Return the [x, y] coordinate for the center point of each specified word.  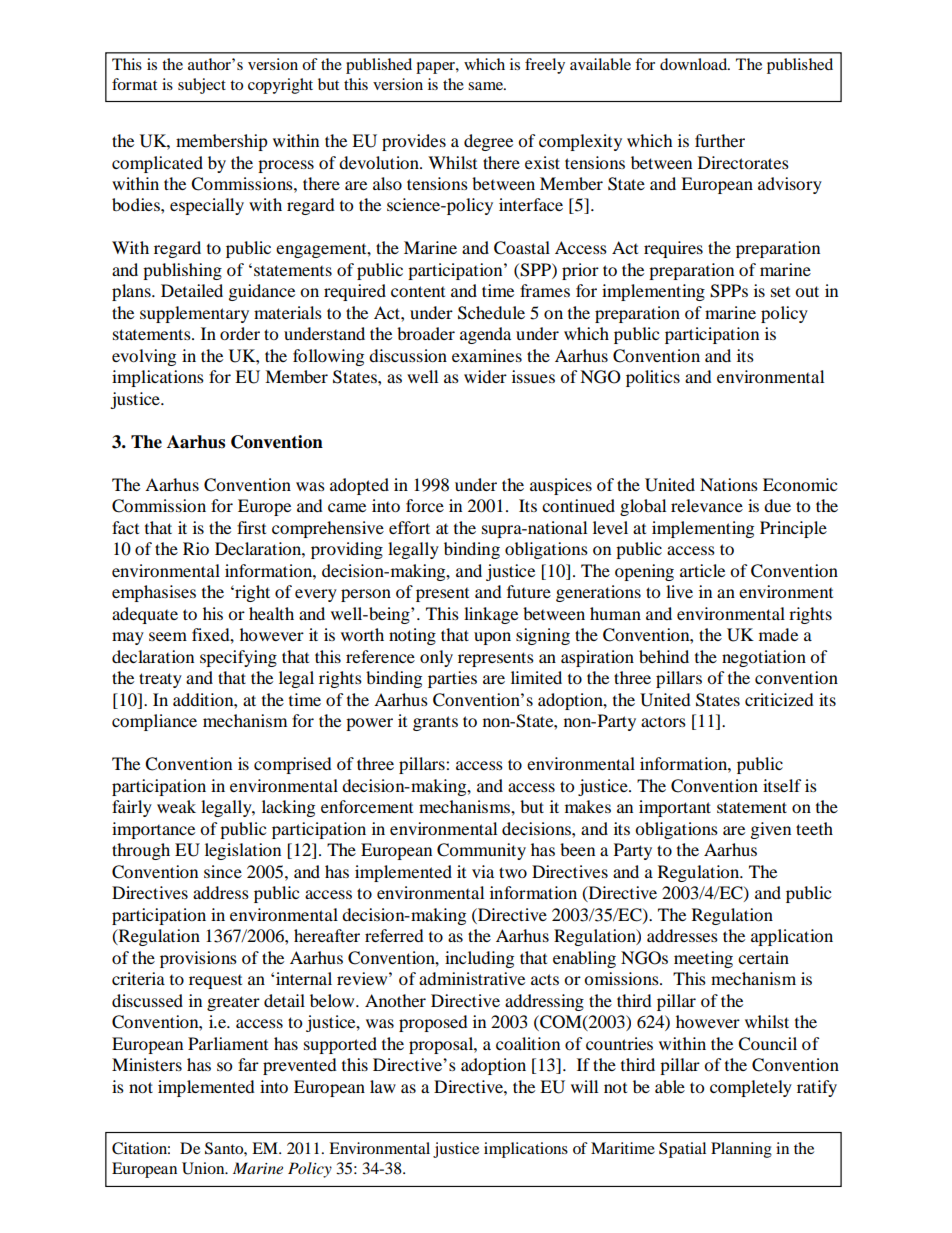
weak [176, 806]
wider [485, 376]
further [720, 140]
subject [202, 86]
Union [204, 1168]
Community [481, 851]
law [383, 1086]
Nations [729, 484]
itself [782, 785]
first [251, 527]
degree [488, 142]
